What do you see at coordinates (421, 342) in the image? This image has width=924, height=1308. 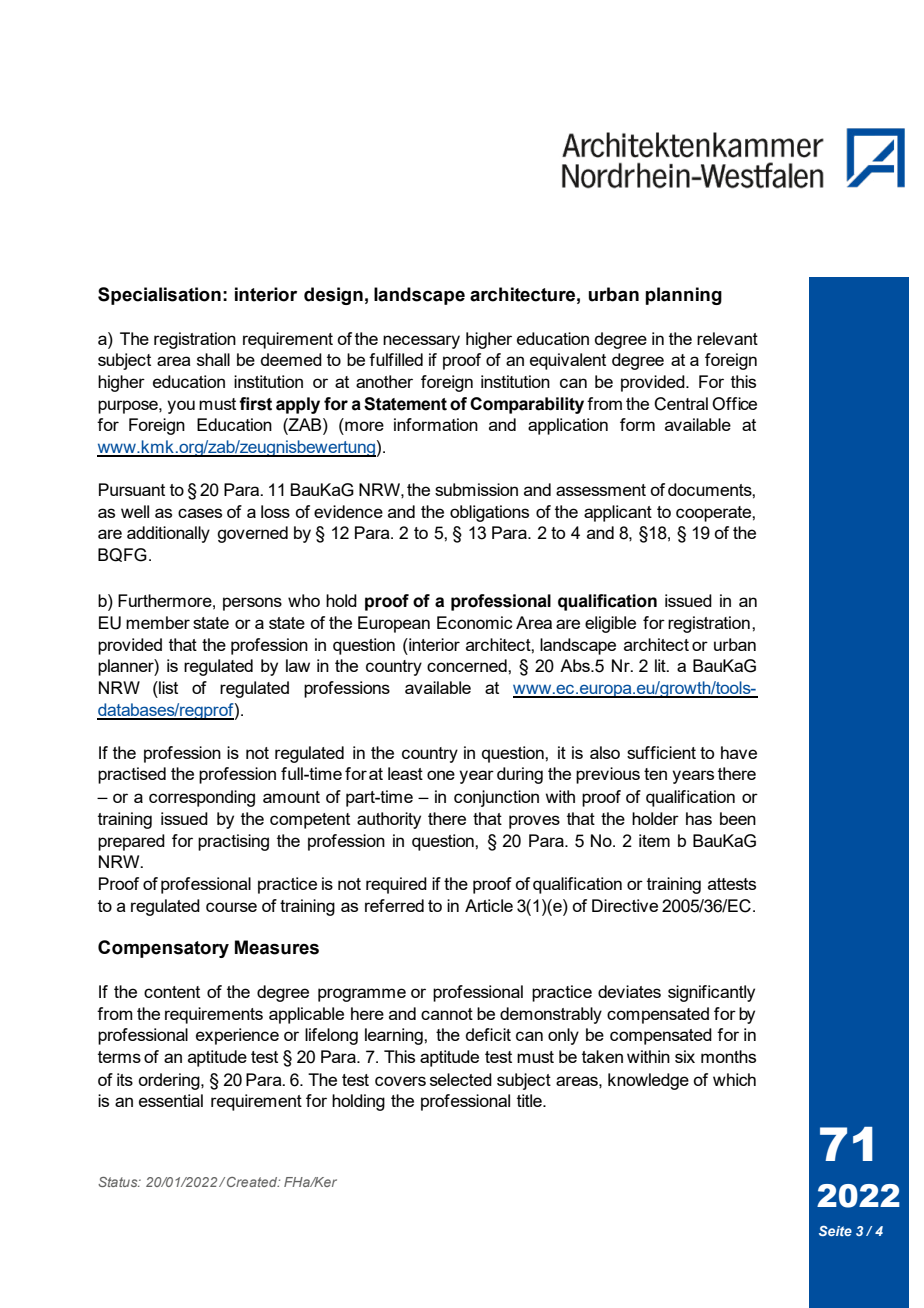 I see `necessary` at bounding box center [421, 342].
